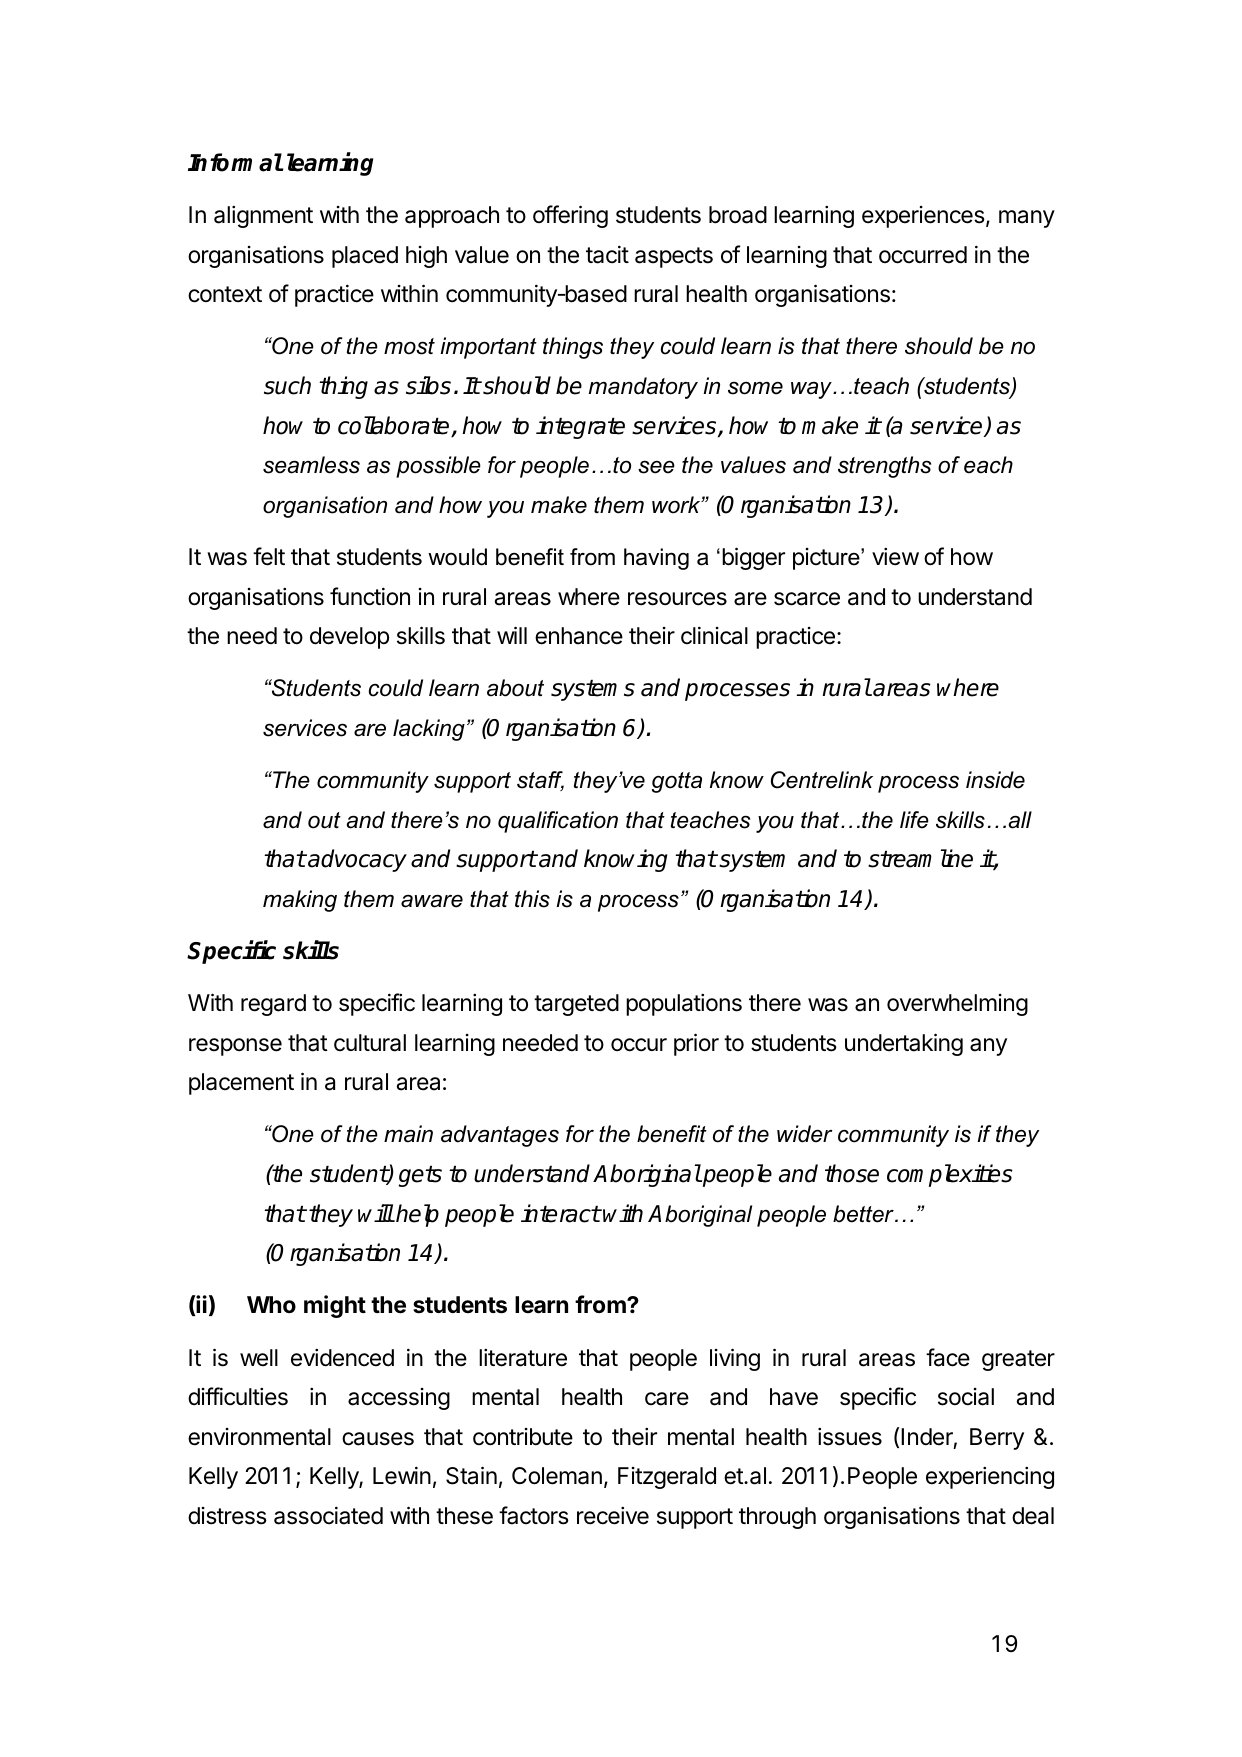 The width and height of the screenshot is (1242, 1757). What do you see at coordinates (923, 217) in the screenshot?
I see `experiences` at bounding box center [923, 217].
